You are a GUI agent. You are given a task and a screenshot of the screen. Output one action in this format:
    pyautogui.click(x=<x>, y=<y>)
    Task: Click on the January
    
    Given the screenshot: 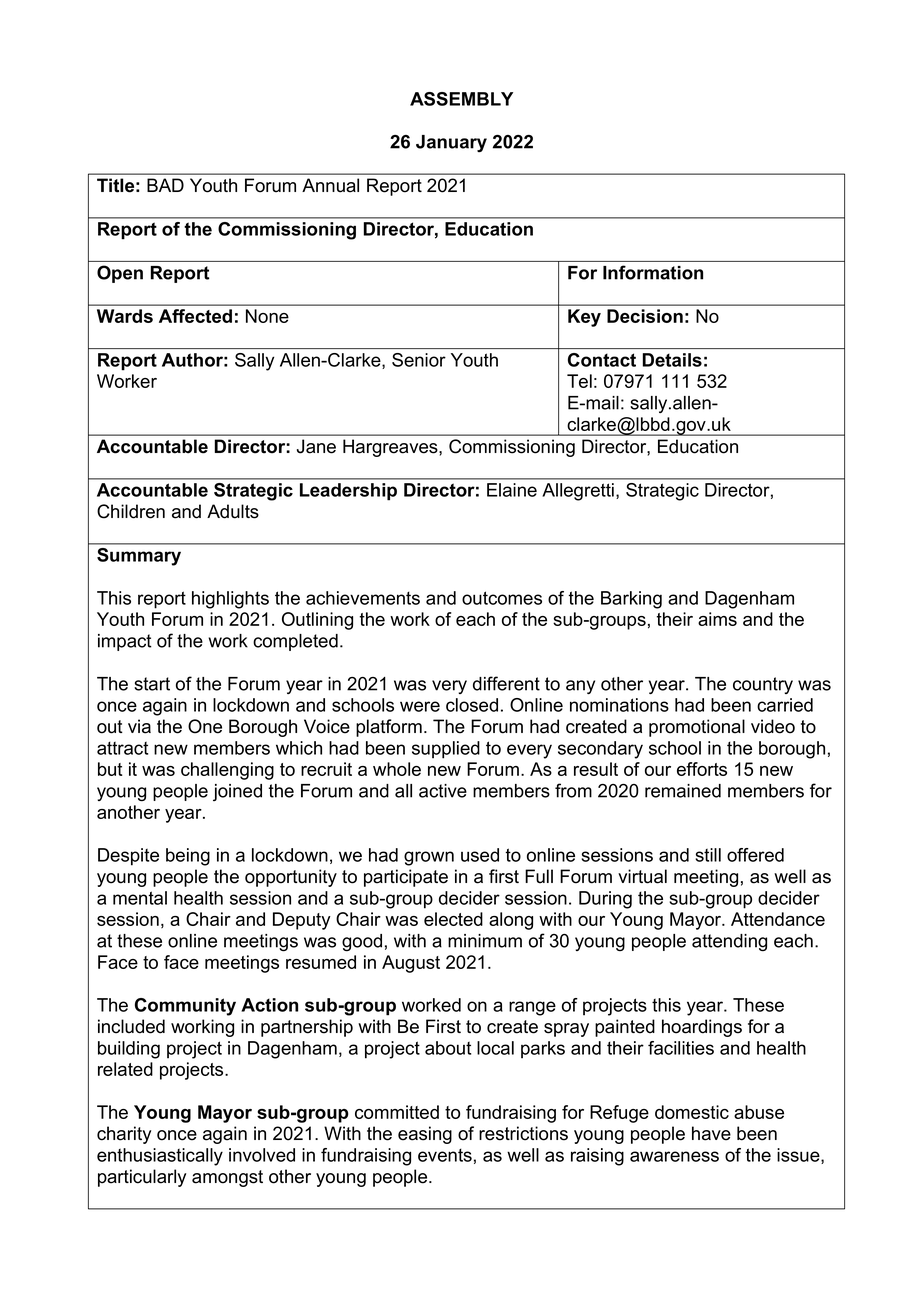 What is the action you would take?
    pyautogui.click(x=451, y=143)
